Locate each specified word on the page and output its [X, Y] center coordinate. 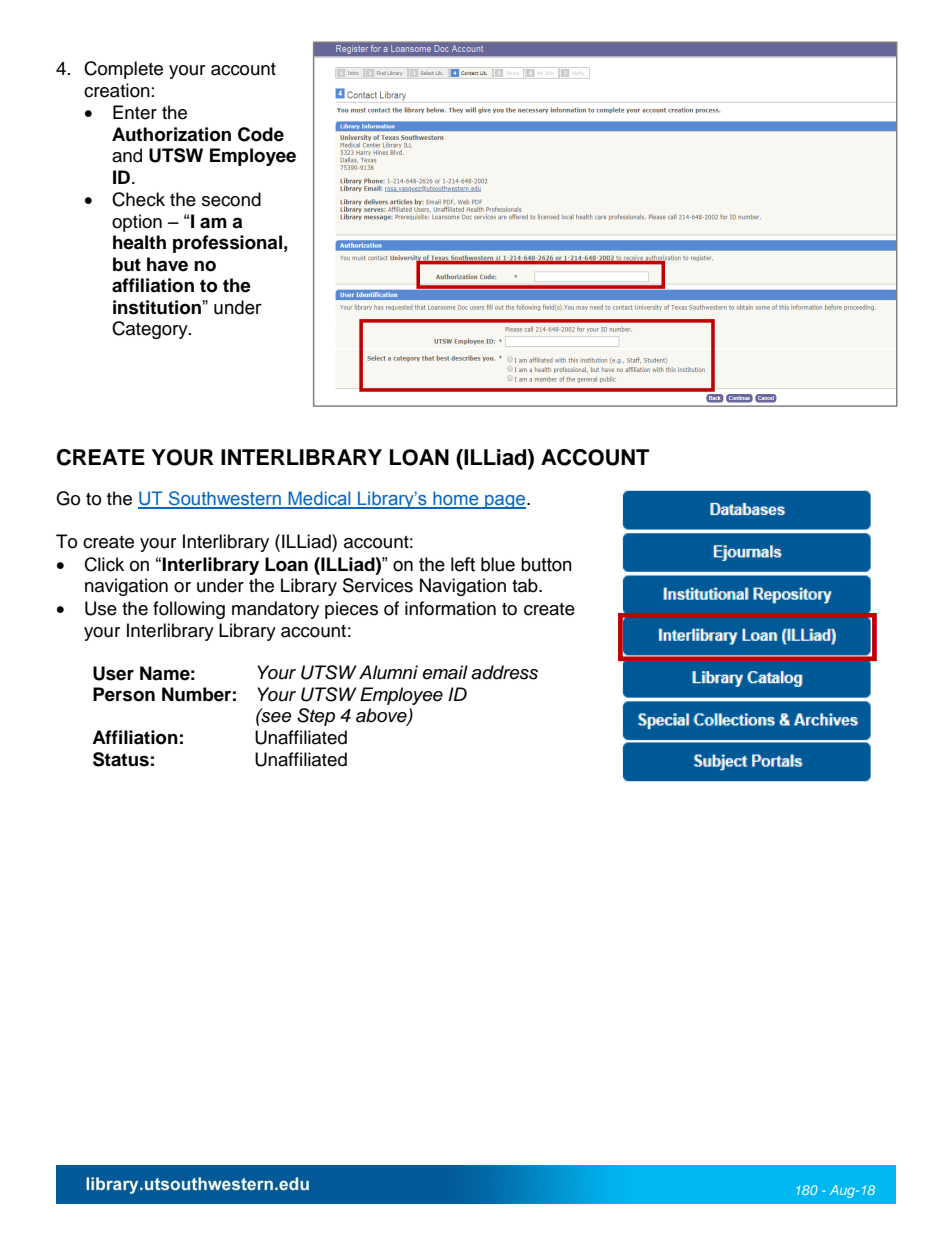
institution [158, 307]
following [189, 610]
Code [261, 134]
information [450, 608]
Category [151, 330]
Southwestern [225, 499]
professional [227, 244]
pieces [351, 610]
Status [121, 759]
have [167, 264]
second [231, 199]
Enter [135, 112]
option [137, 223]
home [456, 499]
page [504, 502]
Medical [319, 499]
